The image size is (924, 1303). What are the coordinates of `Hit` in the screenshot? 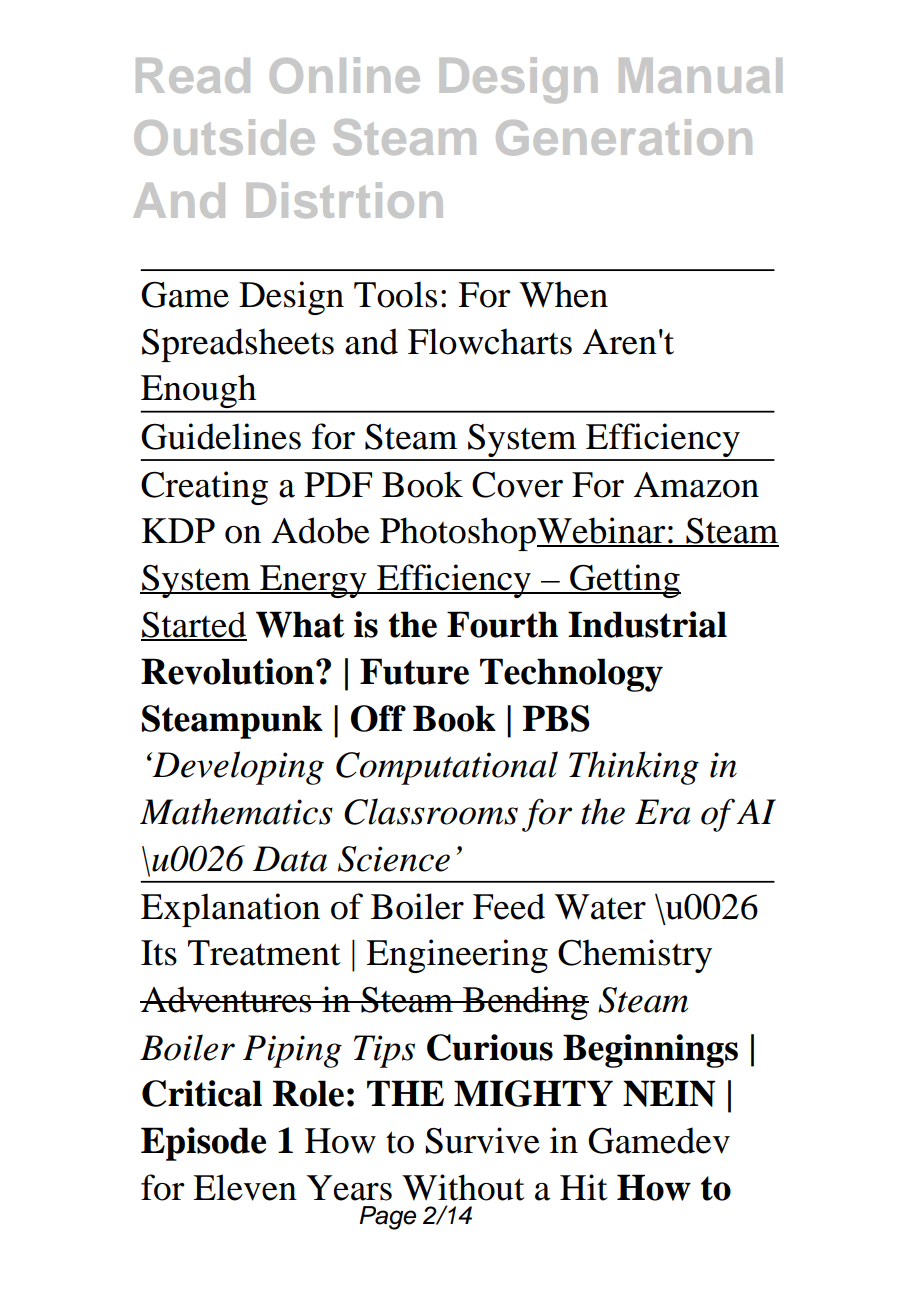 It's located at (584, 1187).
